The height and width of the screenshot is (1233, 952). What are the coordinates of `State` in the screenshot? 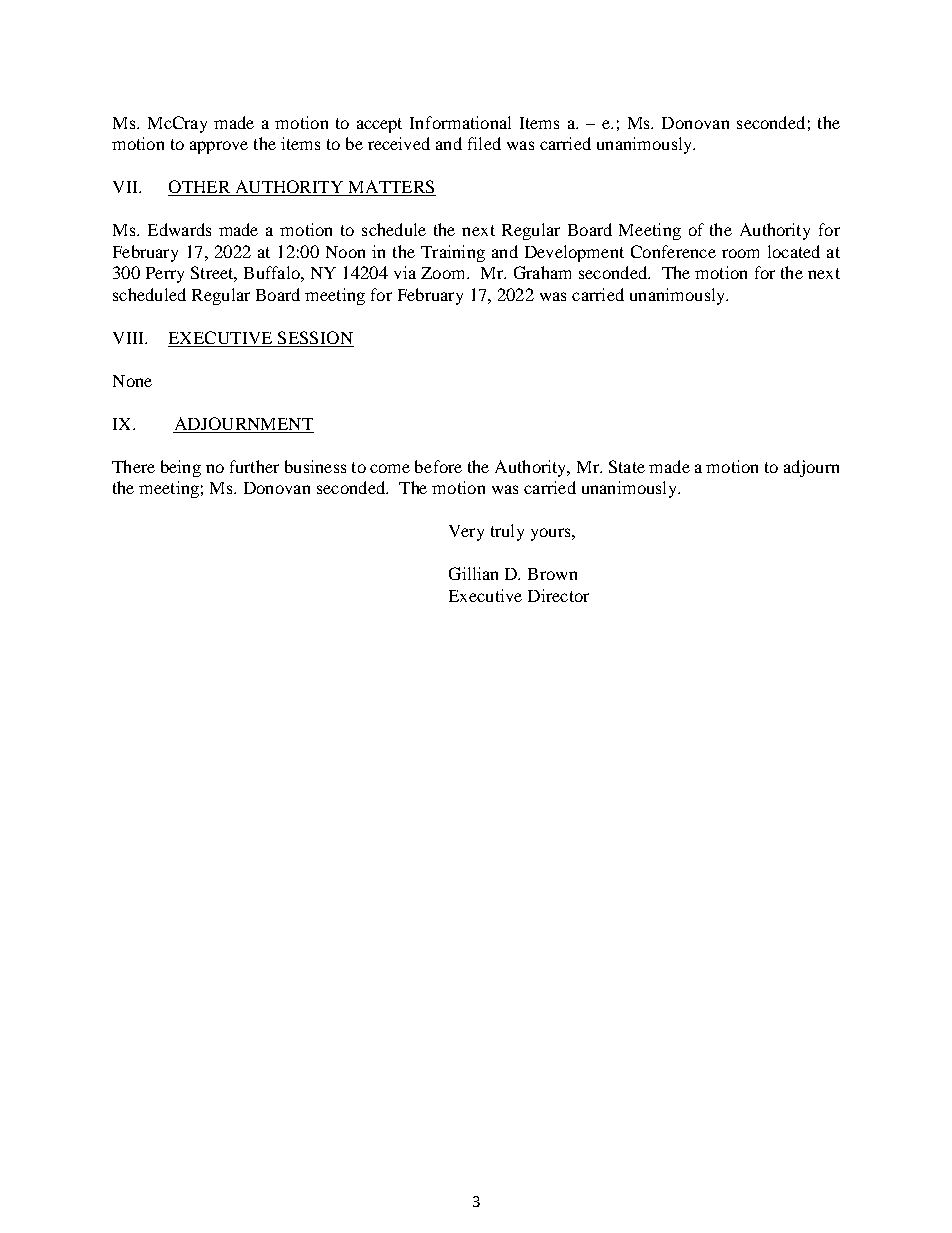 It's located at (627, 466).
